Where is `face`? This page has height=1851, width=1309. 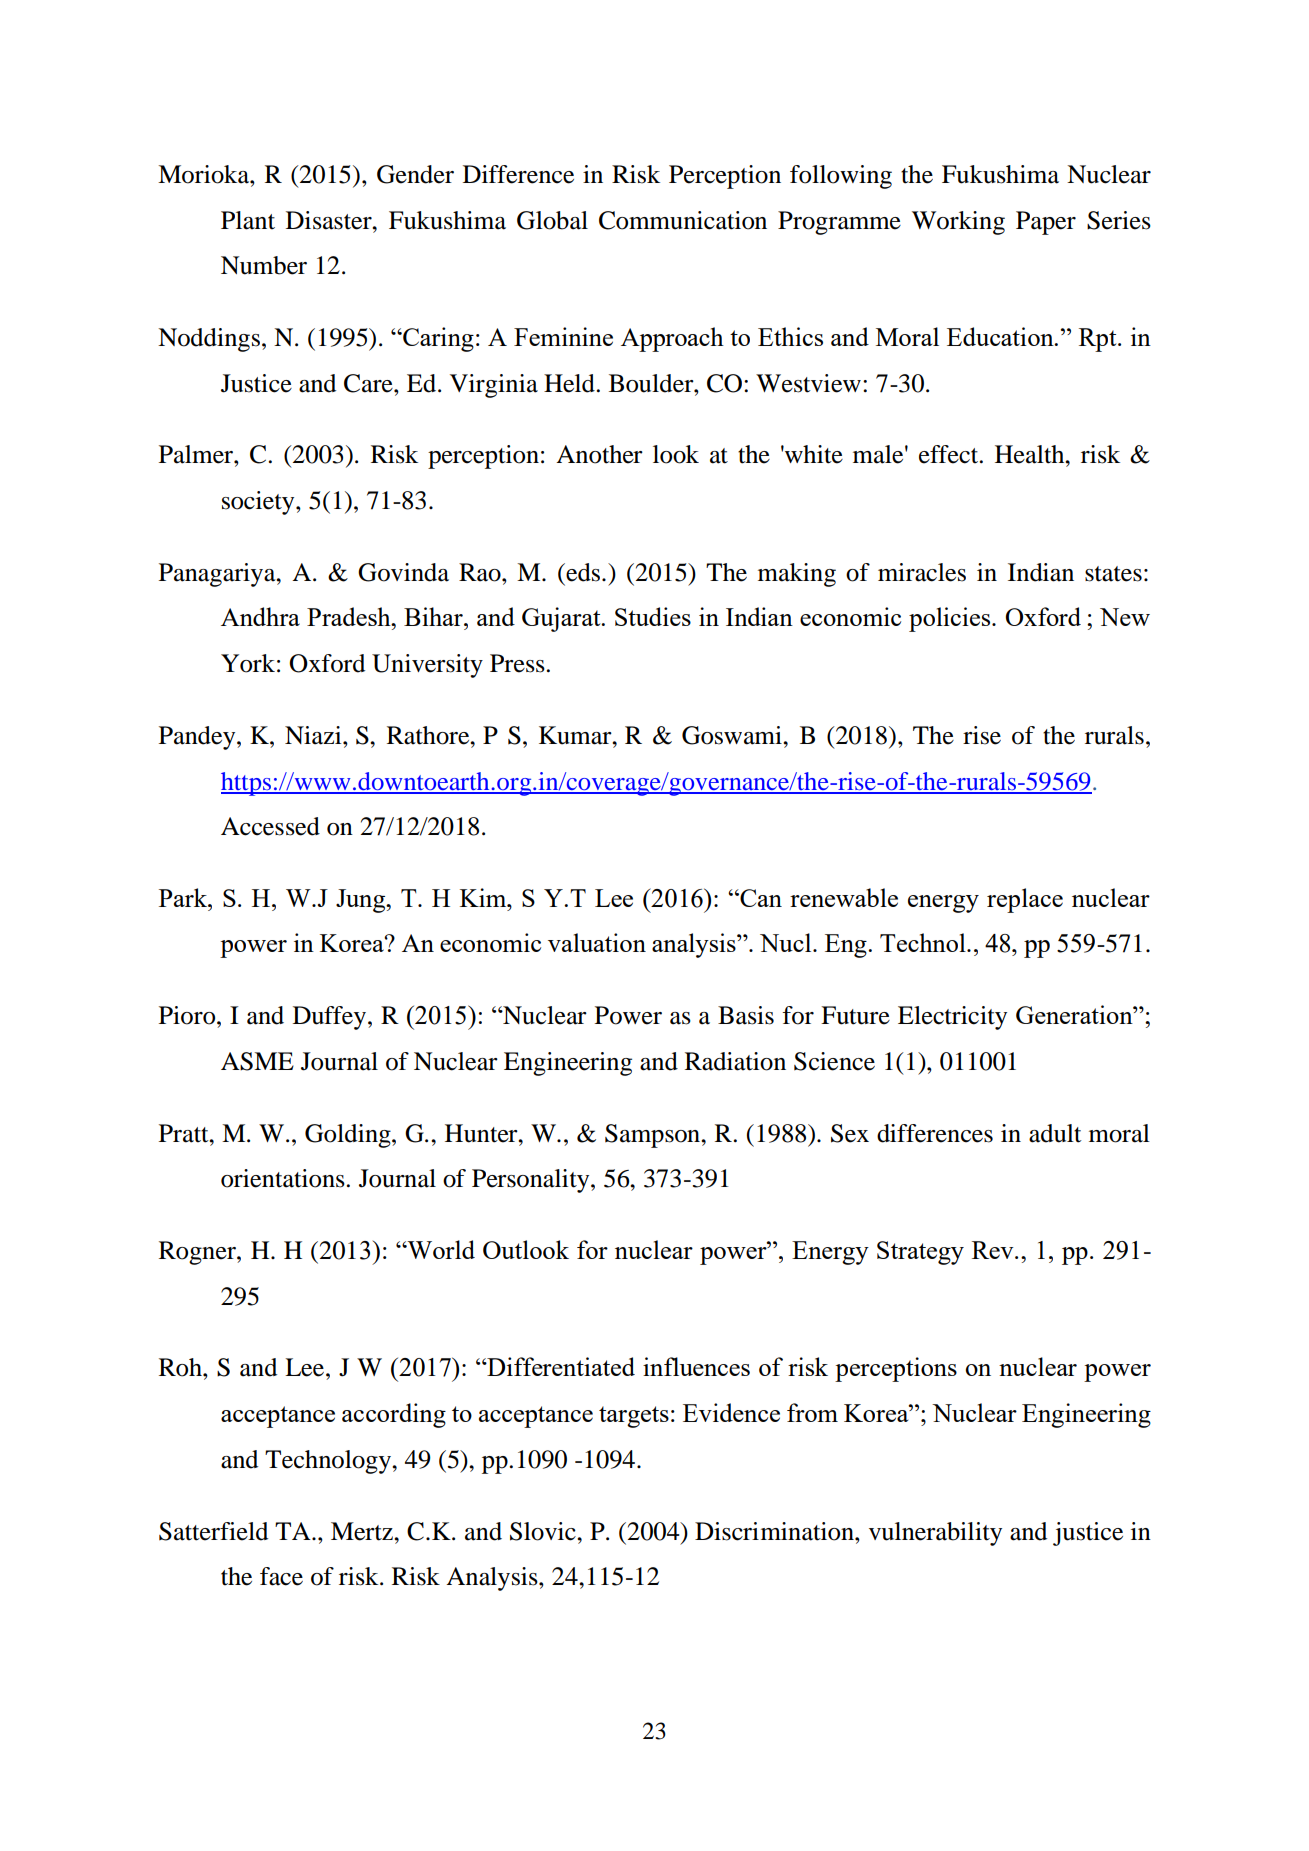
face is located at coordinates (281, 1576).
